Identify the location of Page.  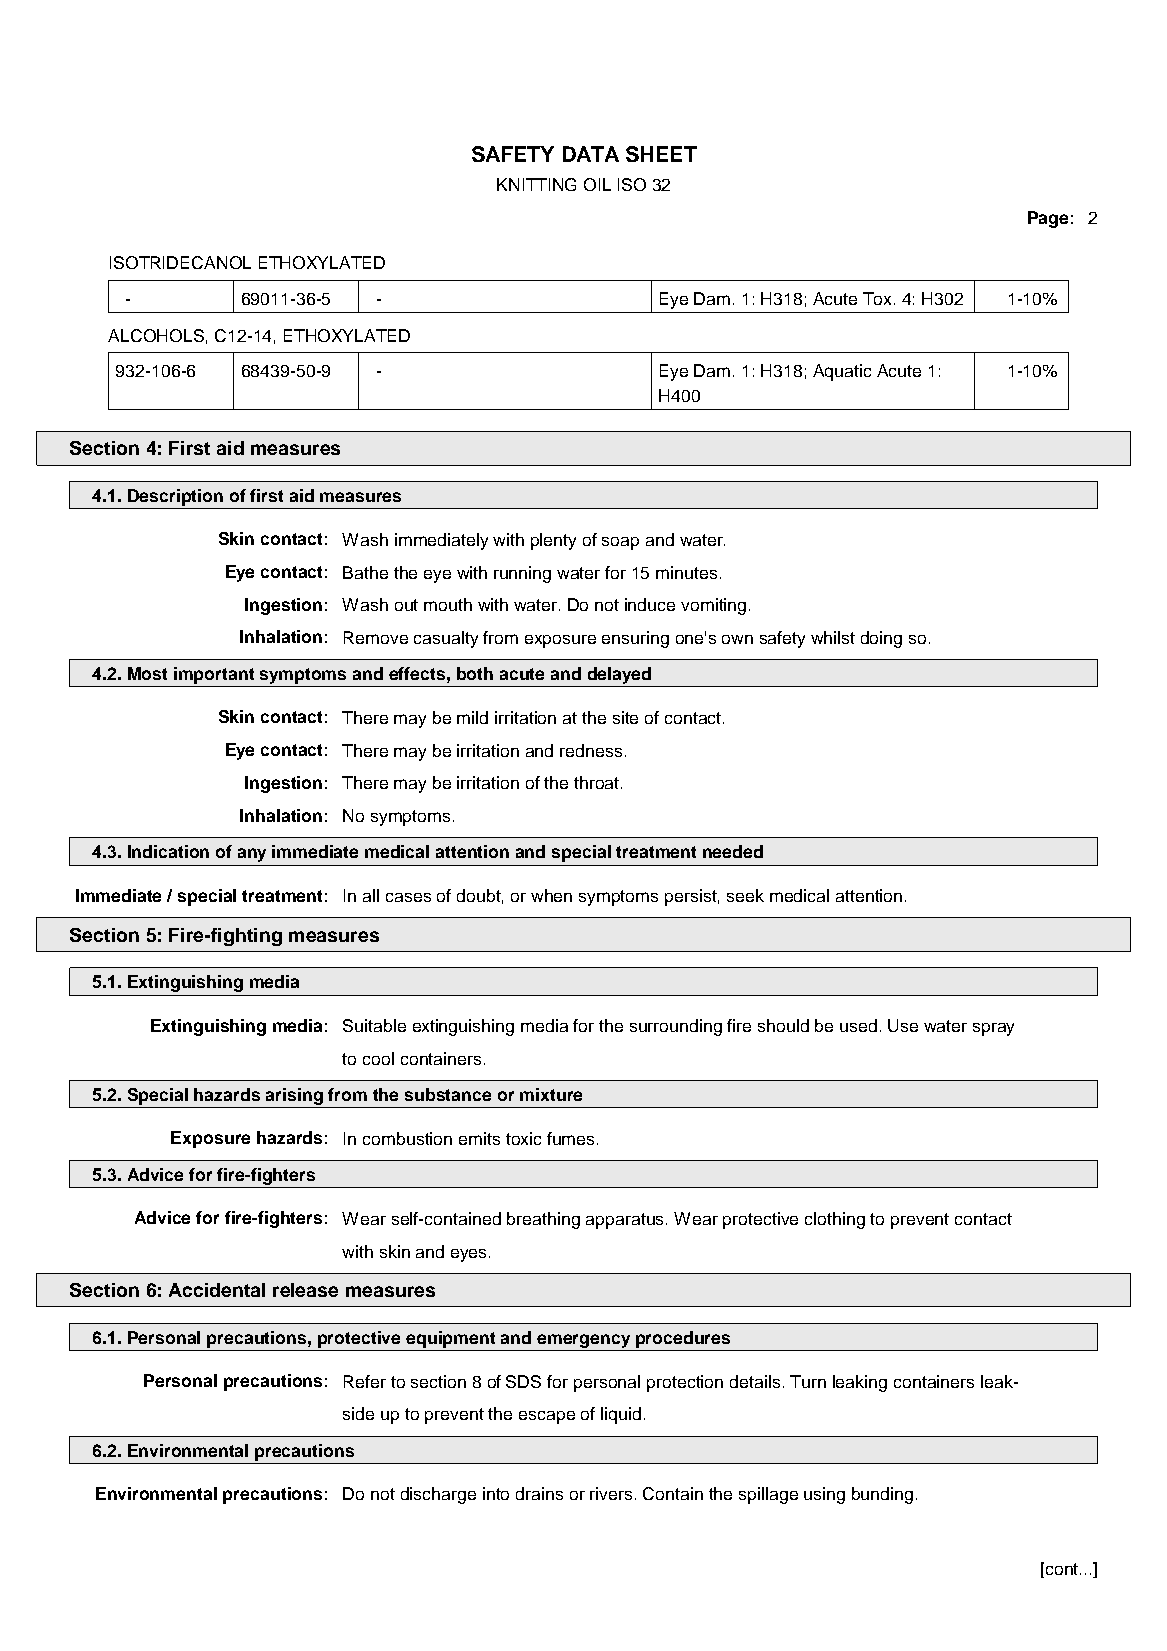
(1048, 219).
